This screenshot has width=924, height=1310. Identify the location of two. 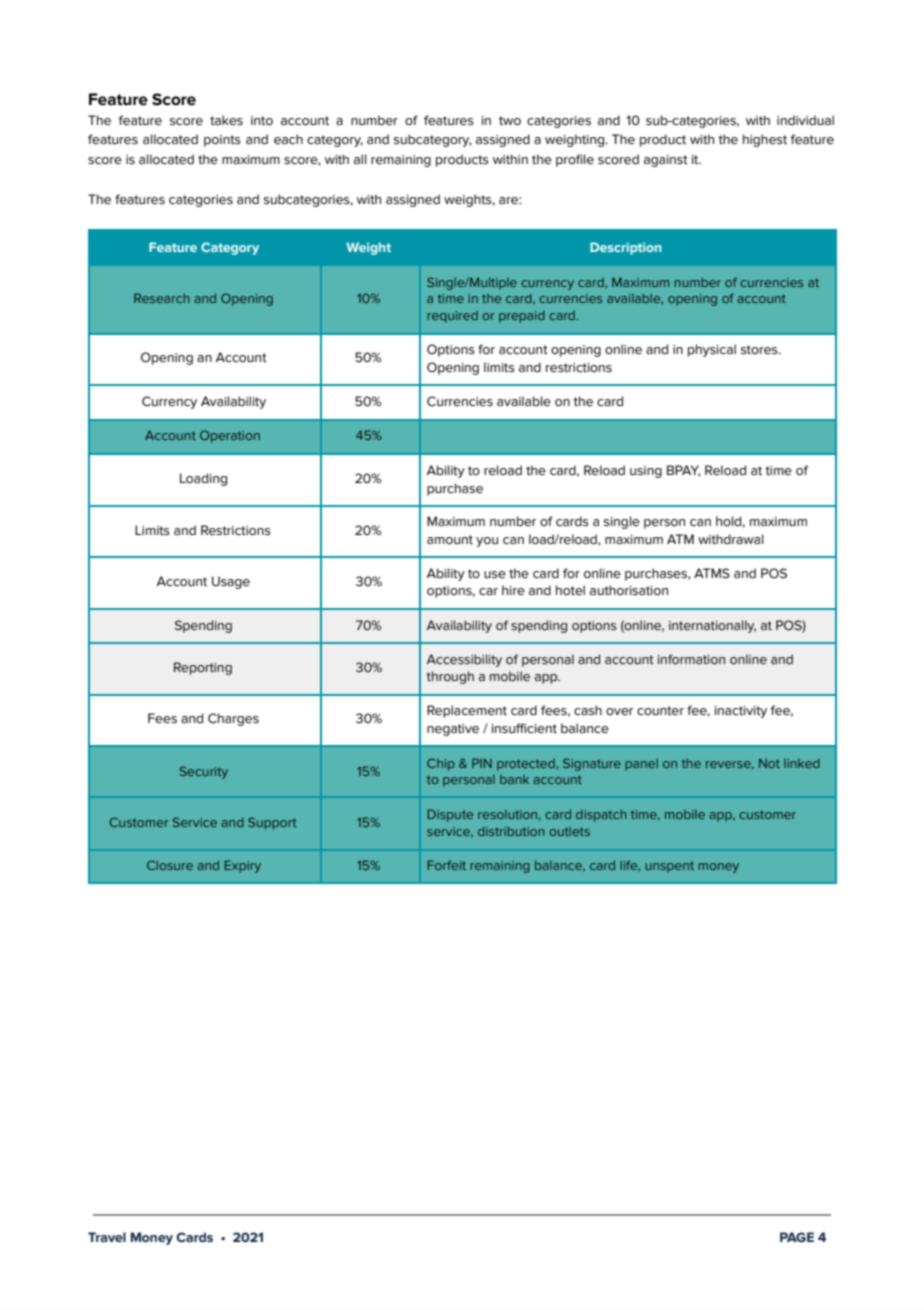
(510, 121).
